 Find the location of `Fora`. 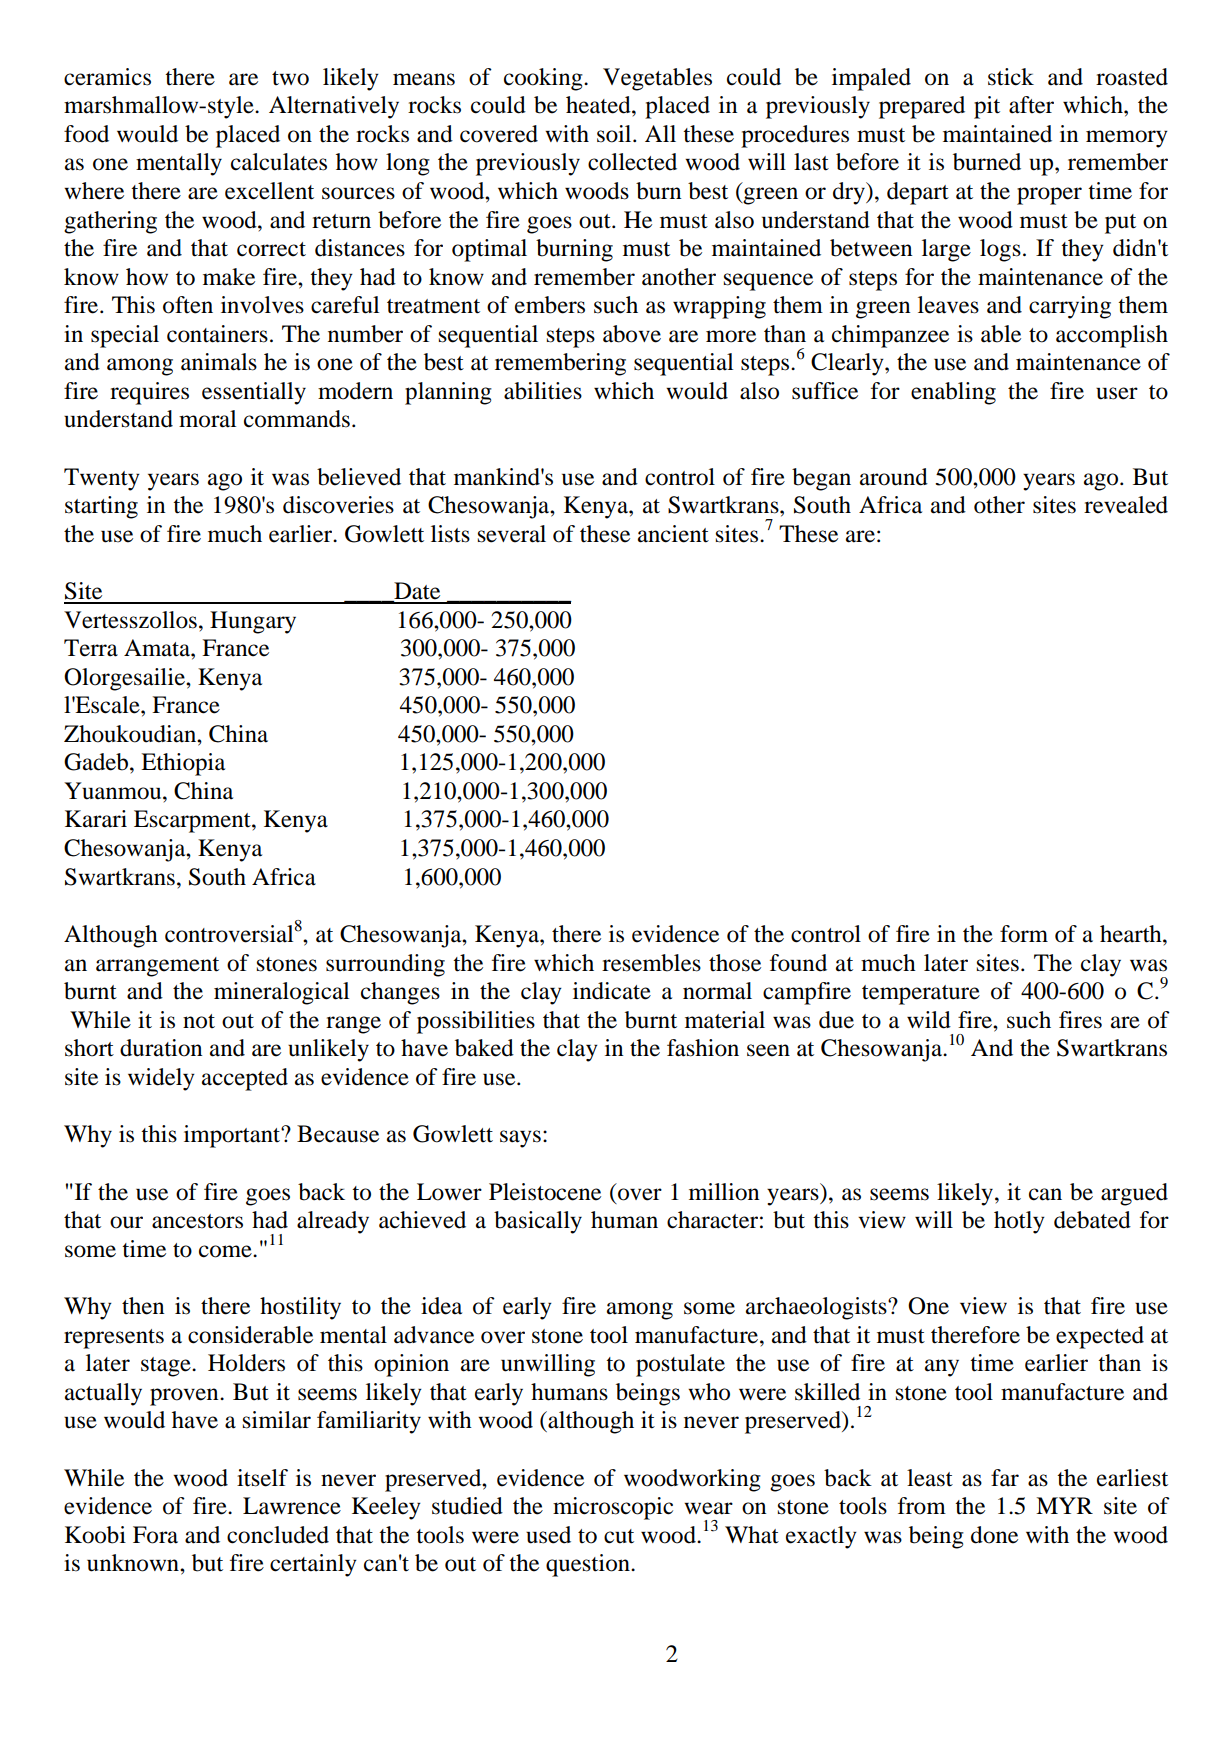

Fora is located at coordinates (155, 1535).
